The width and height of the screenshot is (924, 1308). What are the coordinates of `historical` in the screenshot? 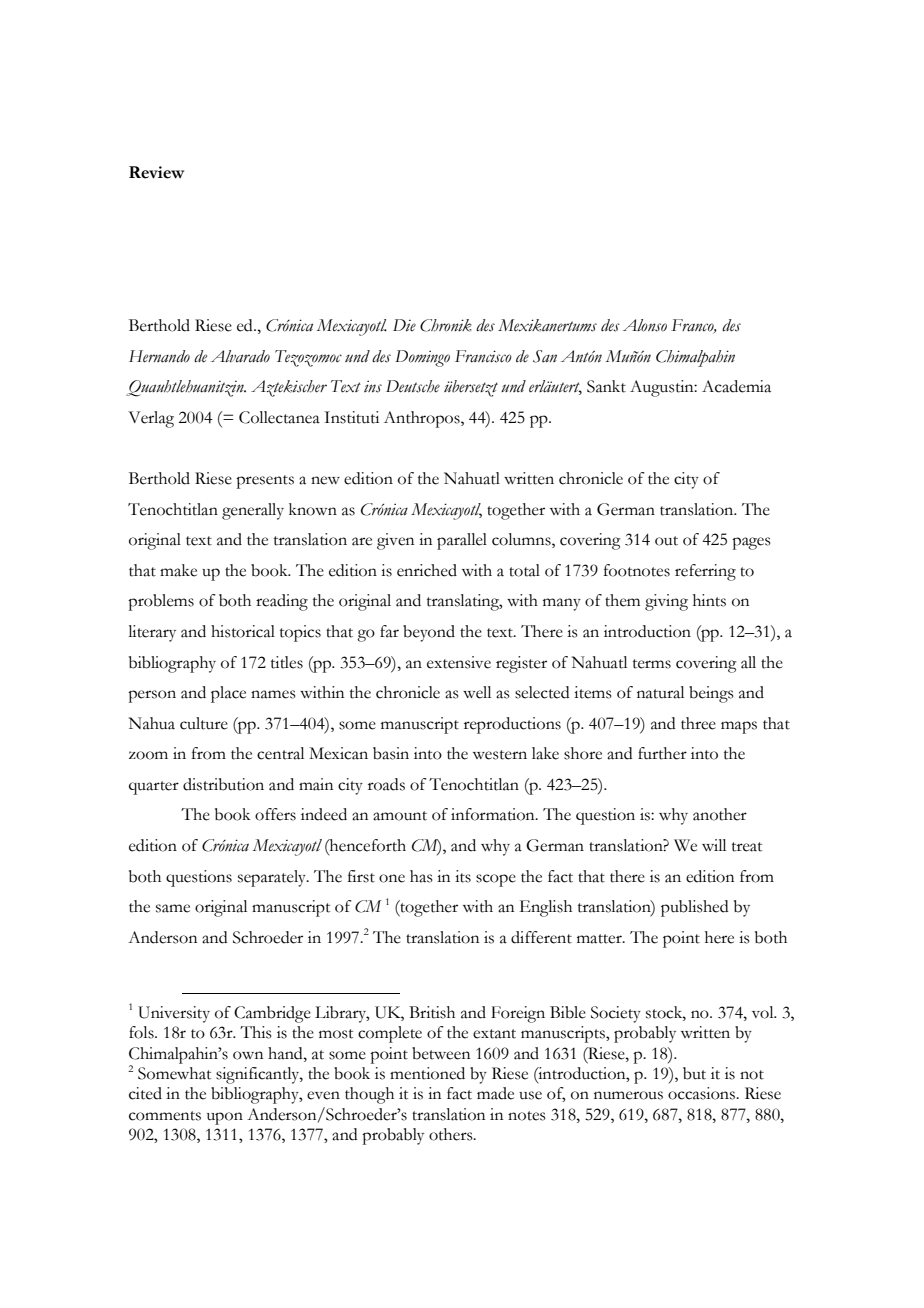 It's located at (243, 631).
